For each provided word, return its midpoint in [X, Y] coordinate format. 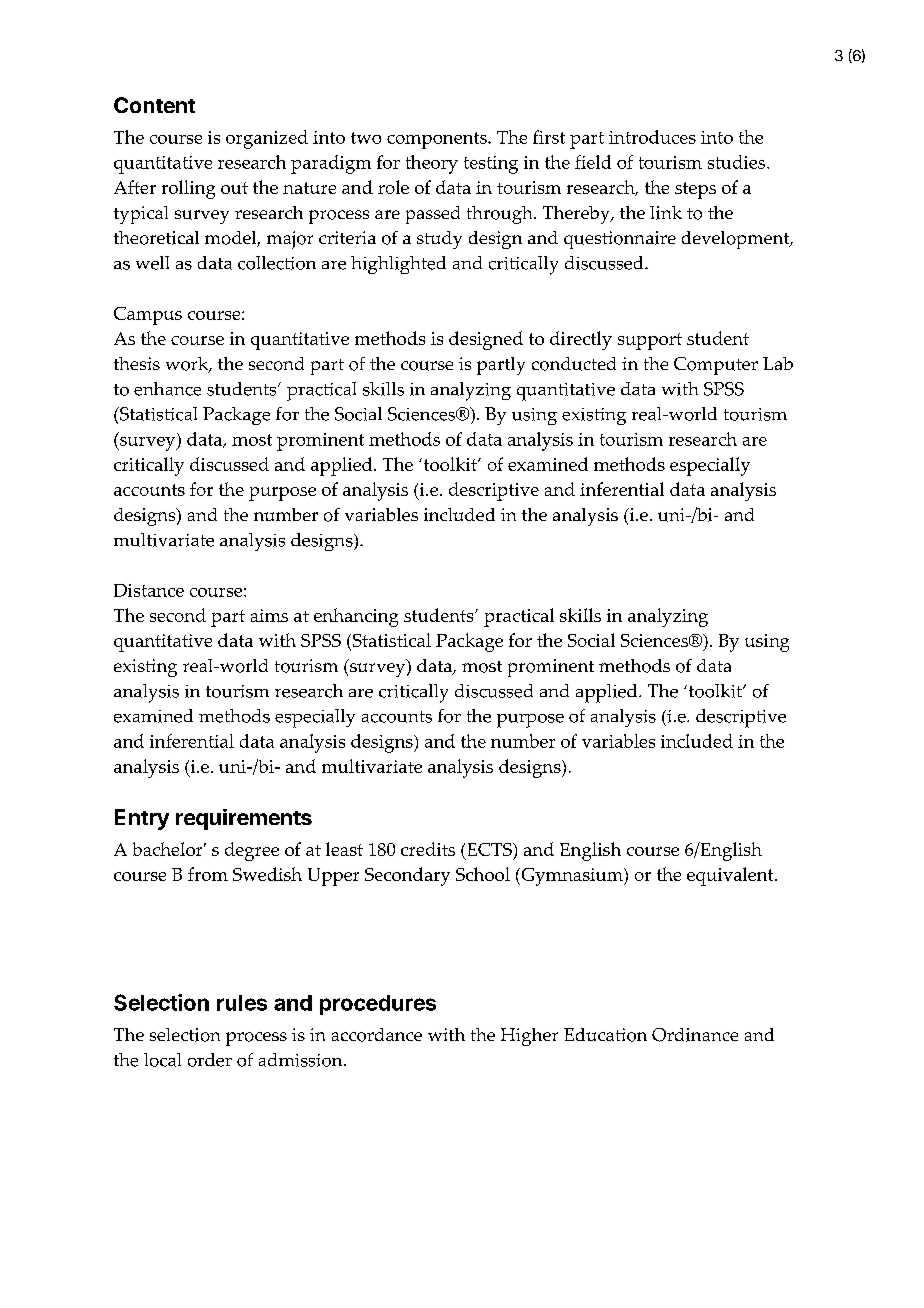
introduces [652, 137]
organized [267, 139]
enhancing [356, 617]
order [210, 1060]
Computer [716, 366]
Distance [149, 590]
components [438, 140]
